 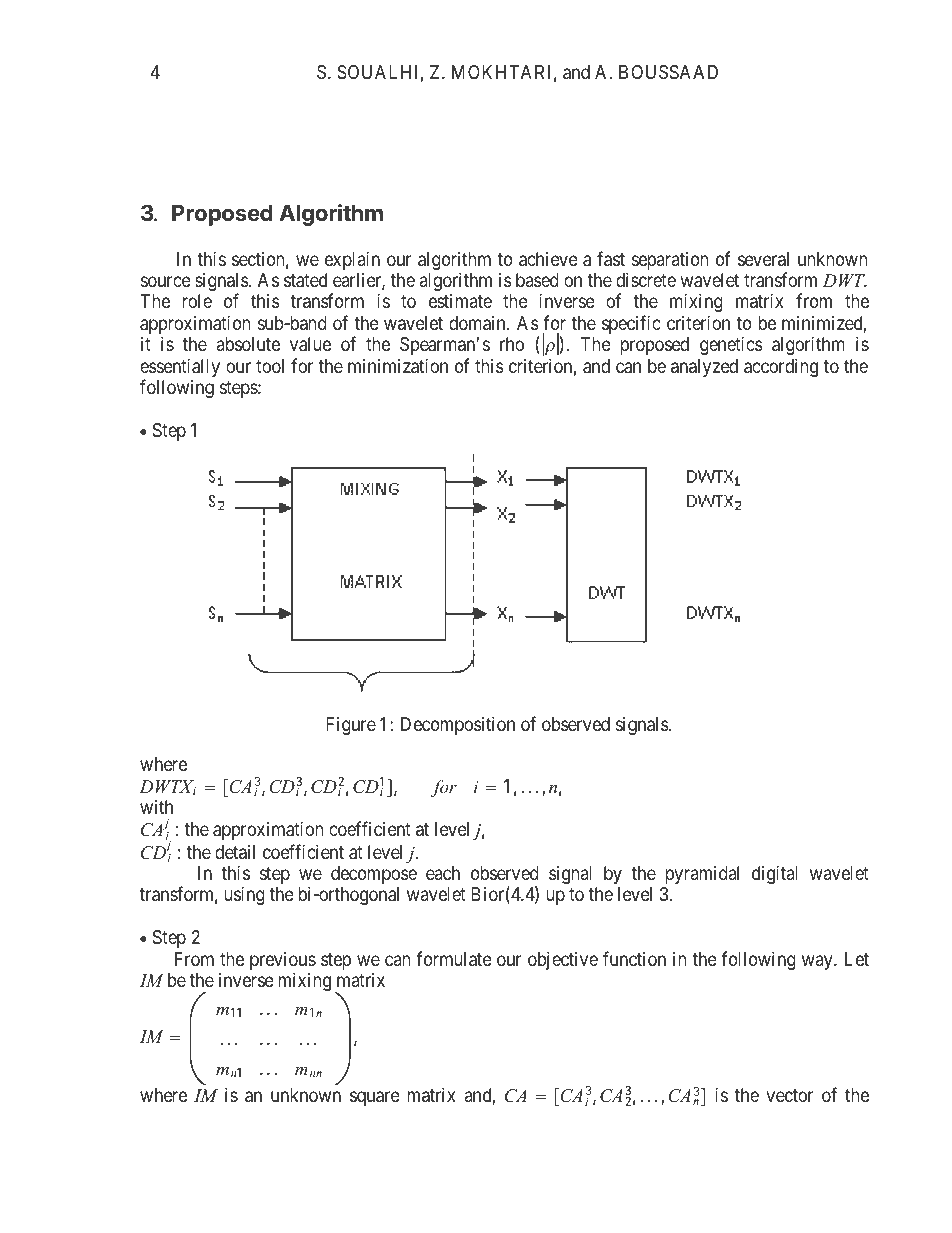 What do you see at coordinates (460, 301) in the screenshot?
I see `estimate` at bounding box center [460, 301].
